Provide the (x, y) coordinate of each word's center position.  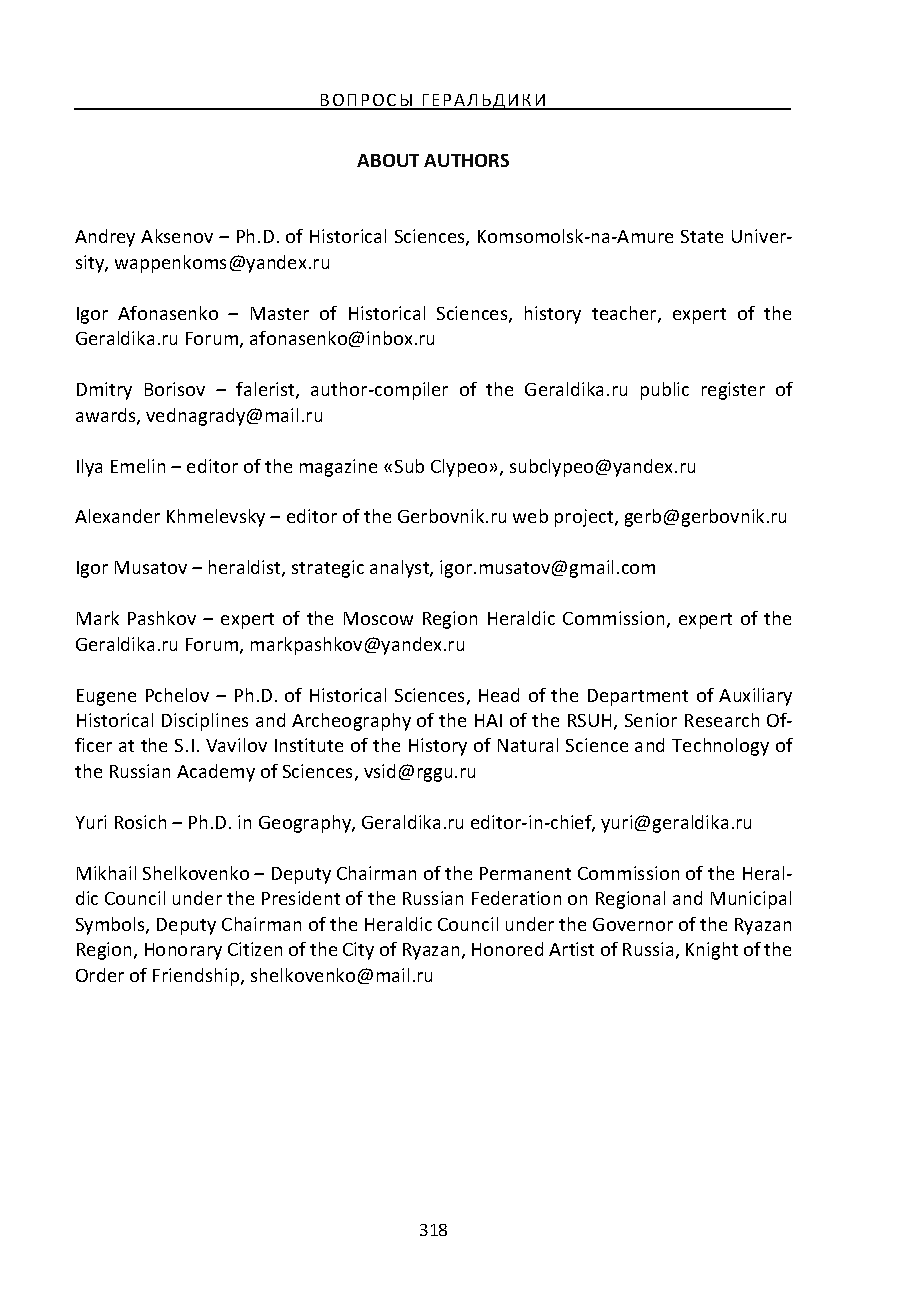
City (358, 951)
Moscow (378, 618)
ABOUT (388, 160)
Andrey (105, 238)
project (585, 518)
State (702, 236)
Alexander (117, 516)
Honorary (183, 951)
